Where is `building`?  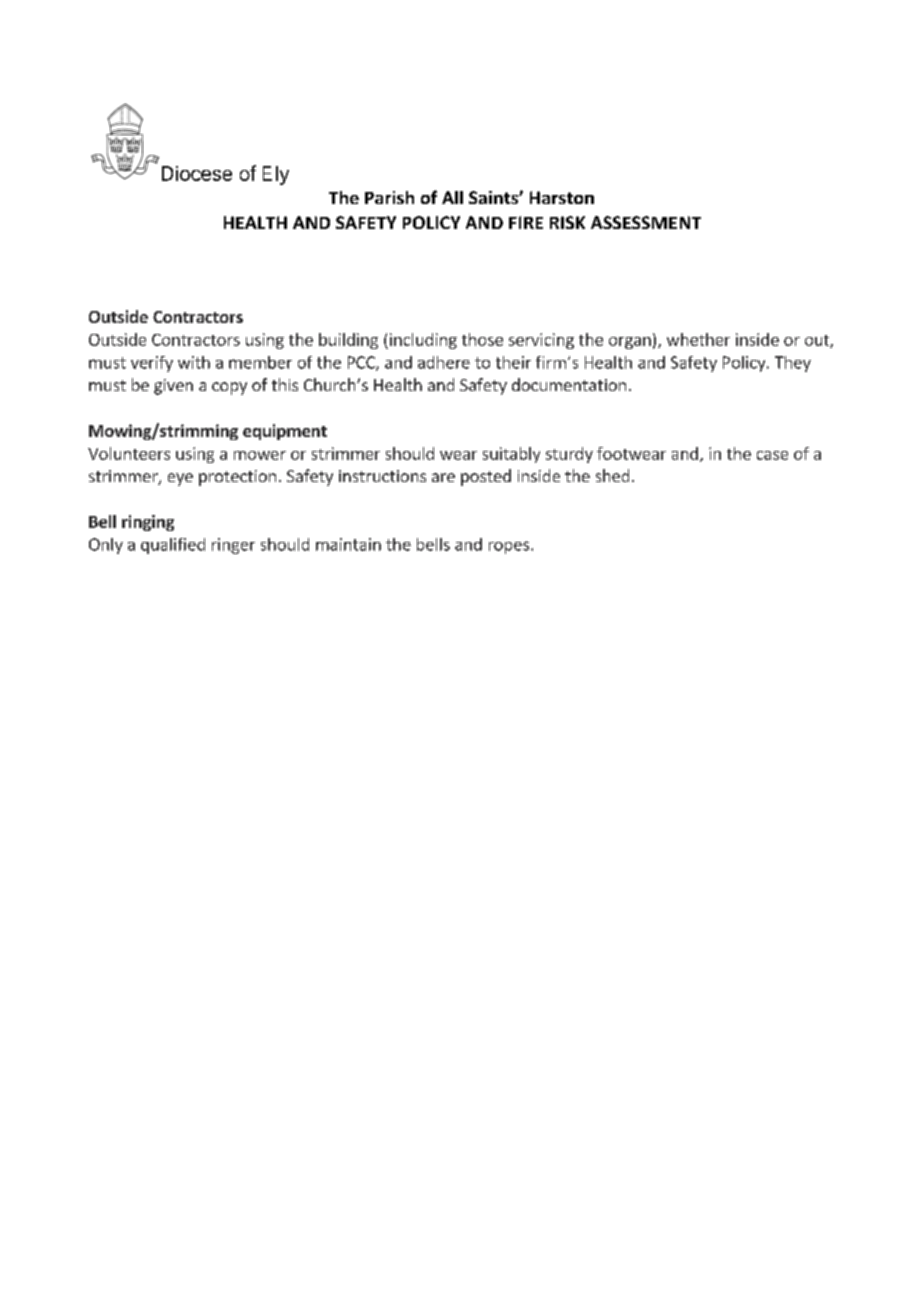
building is located at coordinates (348, 341).
